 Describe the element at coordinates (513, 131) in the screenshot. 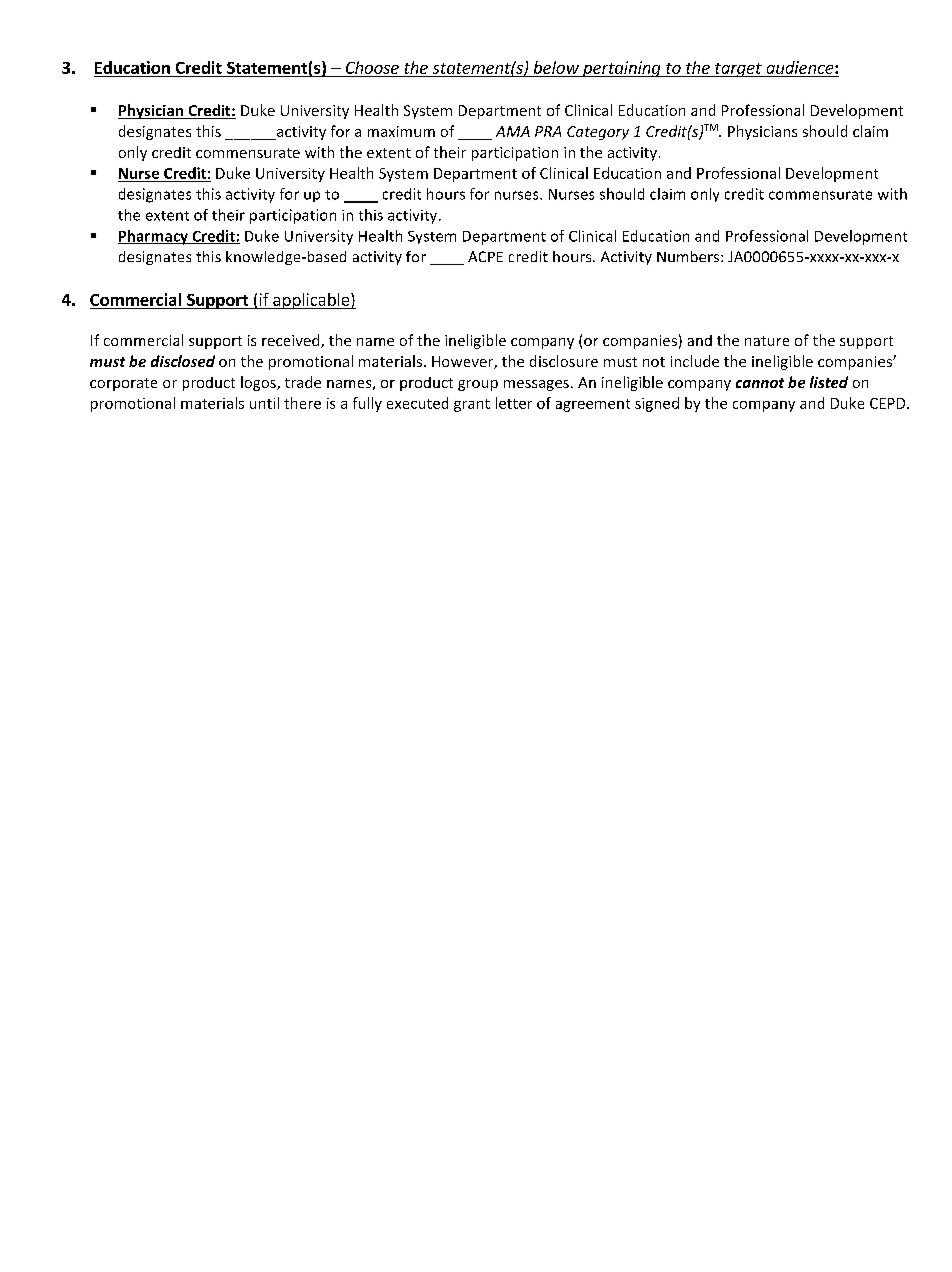

I see `AMA` at that location.
